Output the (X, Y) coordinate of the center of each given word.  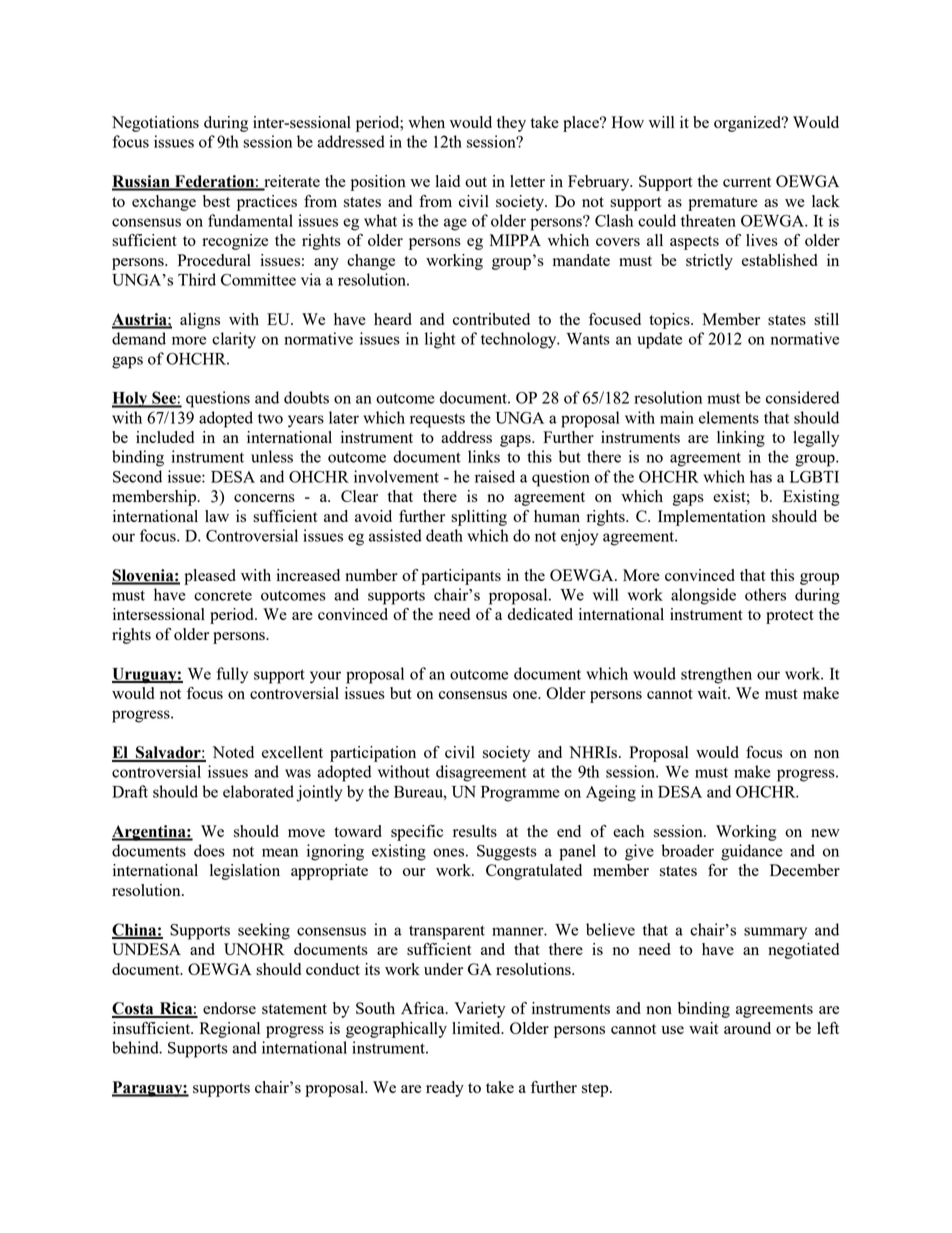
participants (461, 577)
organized (749, 124)
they (511, 124)
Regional (230, 1030)
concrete (223, 595)
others (765, 594)
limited (477, 1028)
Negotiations (155, 124)
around (747, 1028)
